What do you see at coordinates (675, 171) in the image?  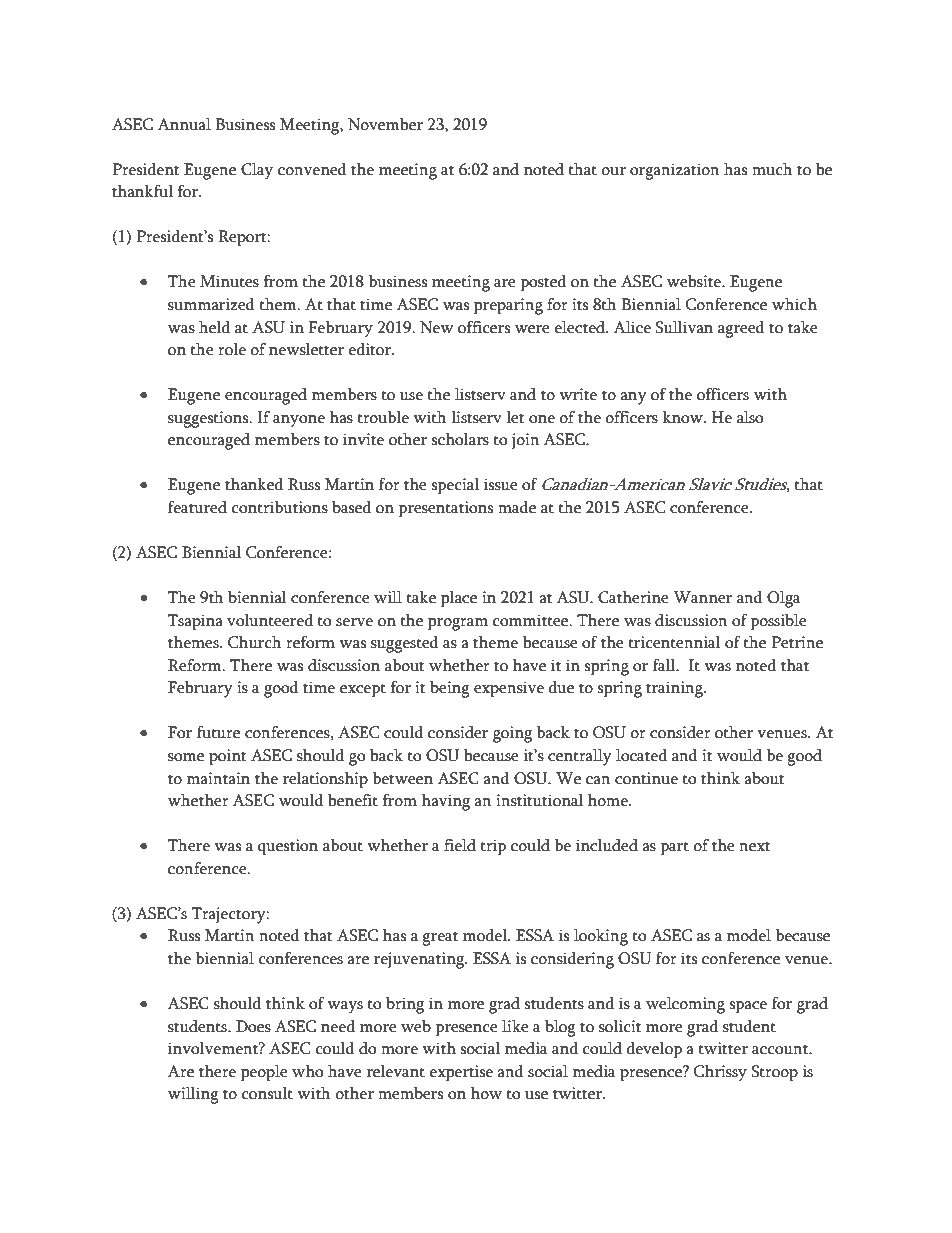 I see `organization` at bounding box center [675, 171].
